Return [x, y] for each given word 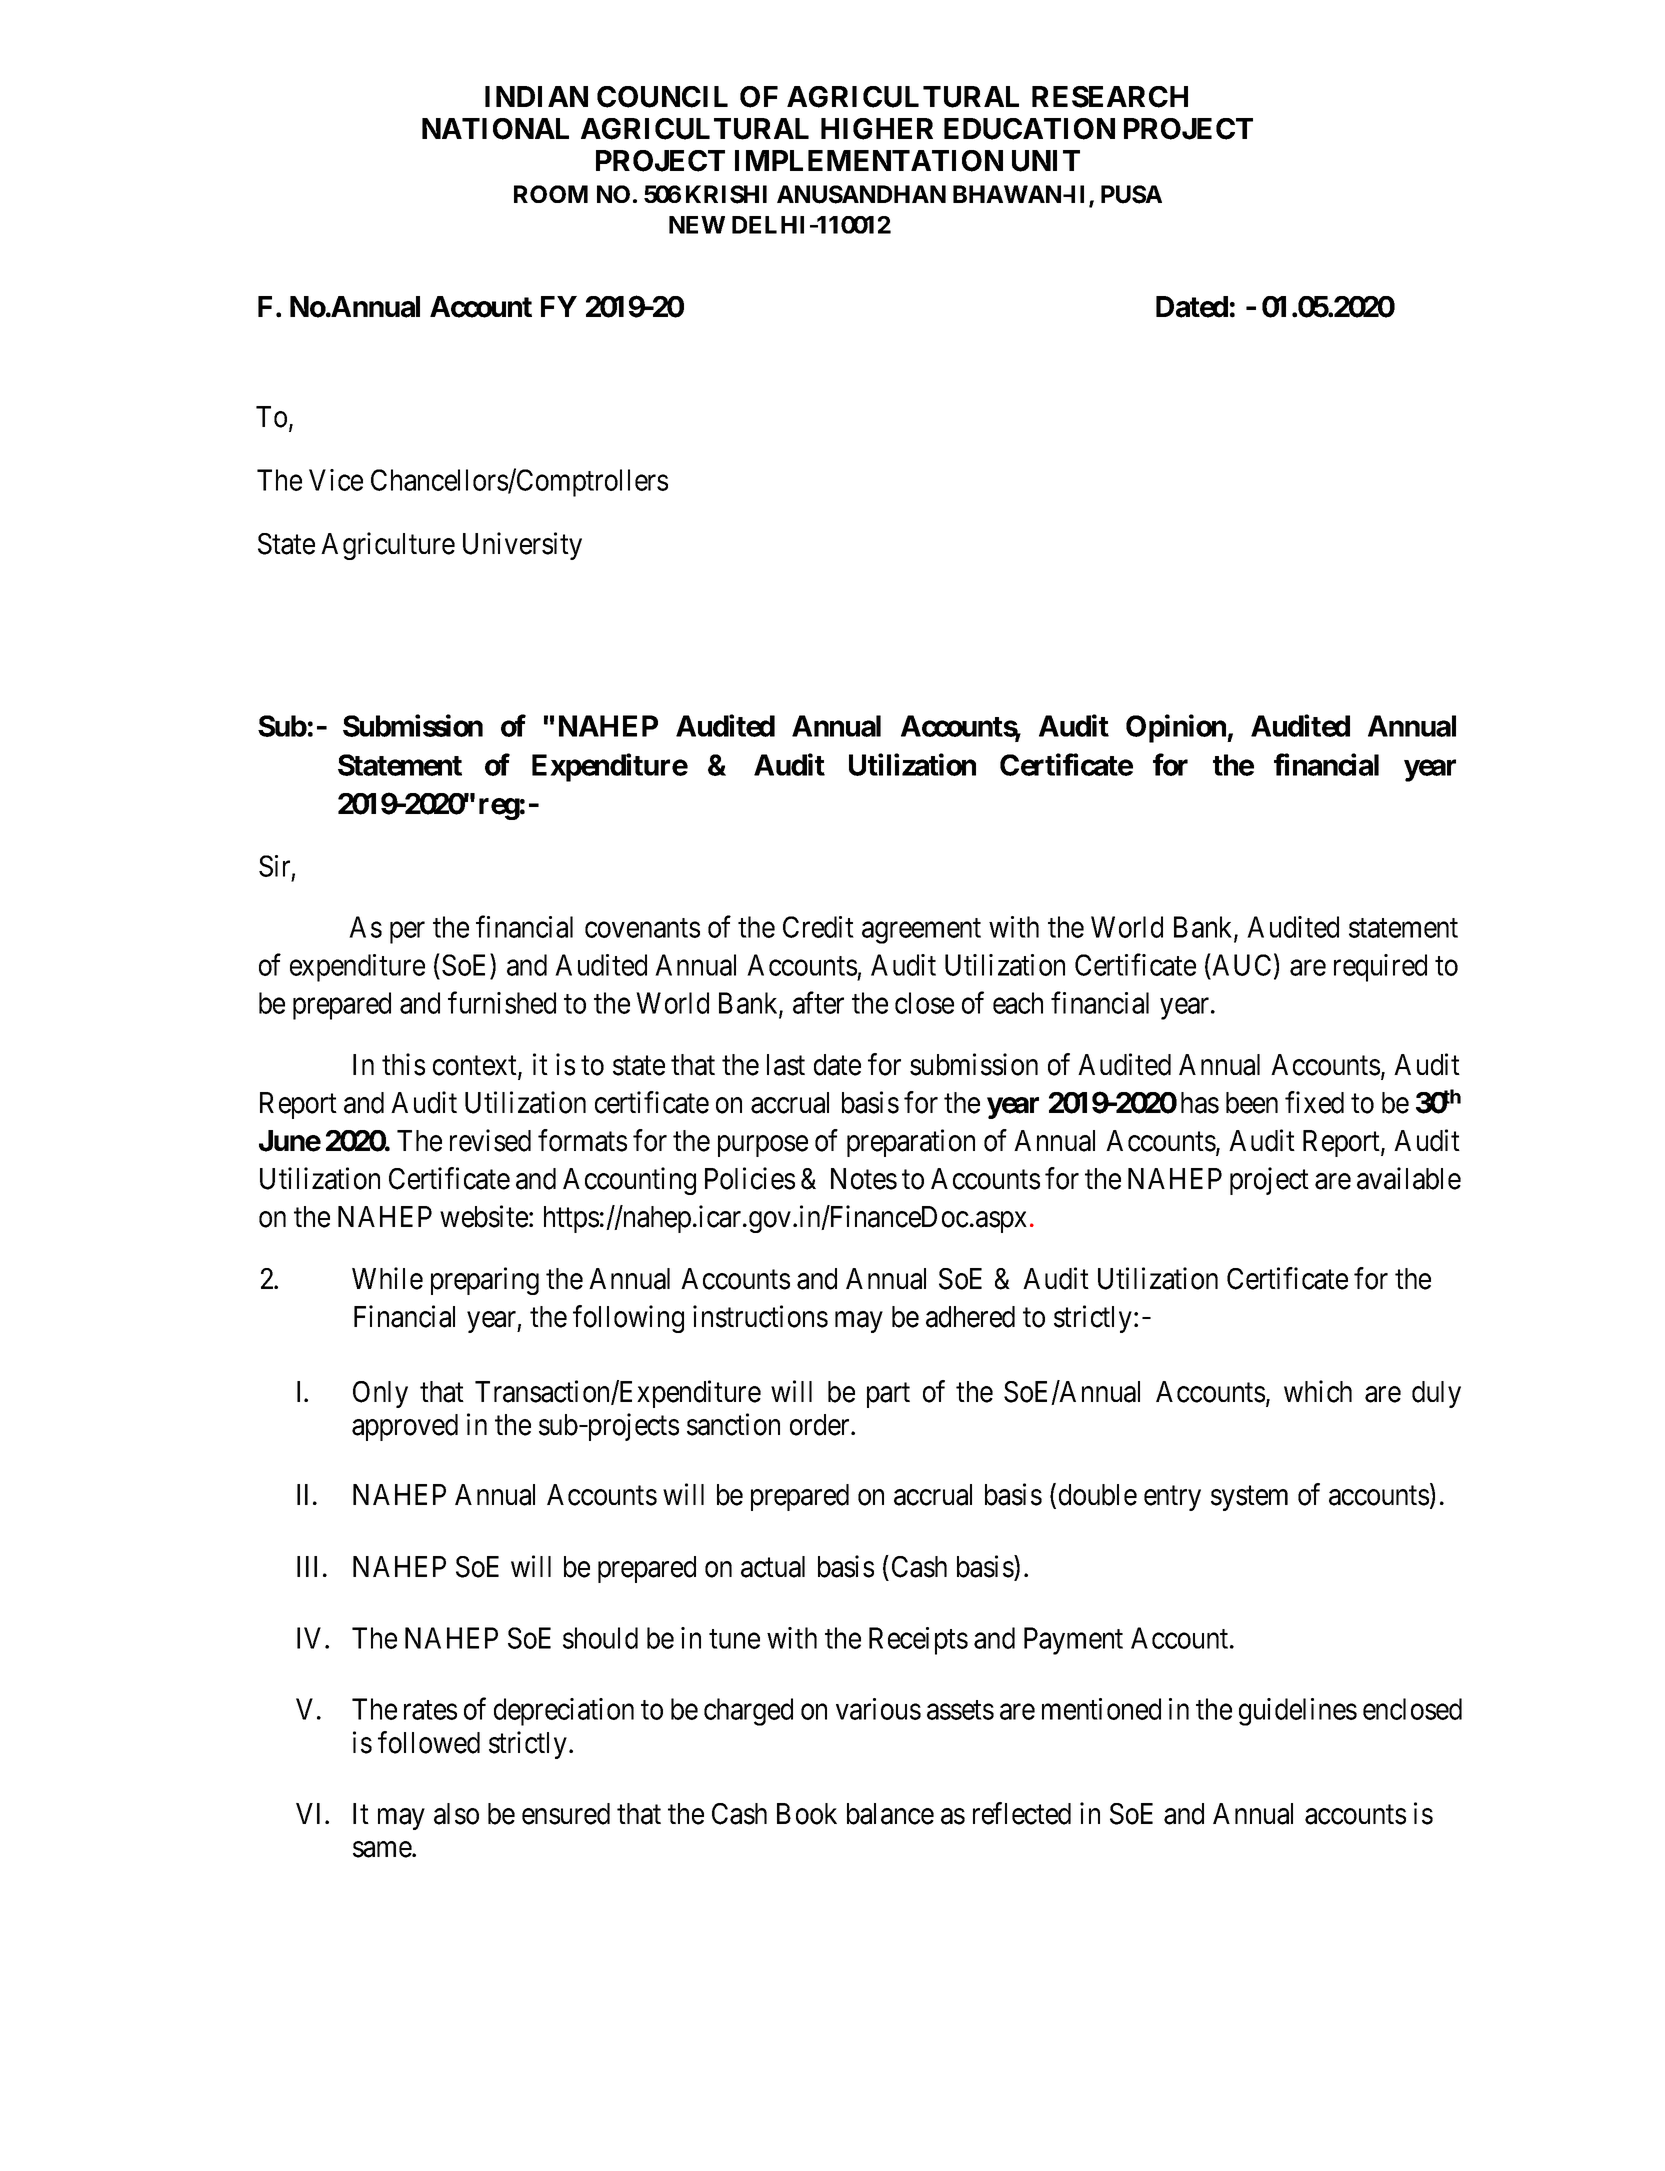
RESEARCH [1110, 97]
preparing [485, 1281]
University [522, 546]
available [1409, 1178]
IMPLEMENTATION [869, 161]
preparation [911, 1143]
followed [429, 1742]
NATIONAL [495, 129]
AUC [1240, 966]
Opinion [1177, 728]
